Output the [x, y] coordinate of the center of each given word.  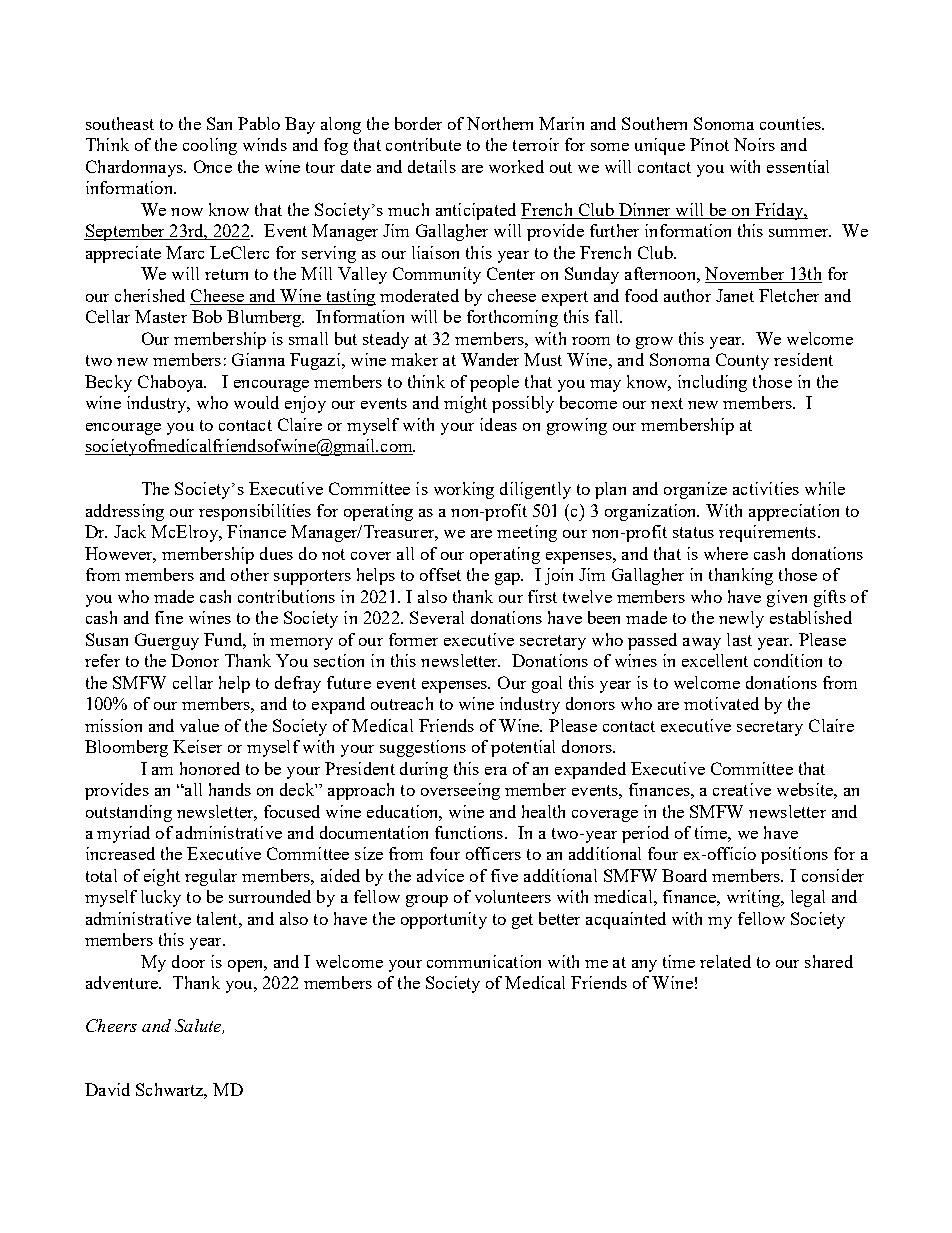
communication [484, 961]
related [725, 961]
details [432, 166]
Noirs [754, 144]
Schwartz [171, 1091]
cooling [210, 146]
